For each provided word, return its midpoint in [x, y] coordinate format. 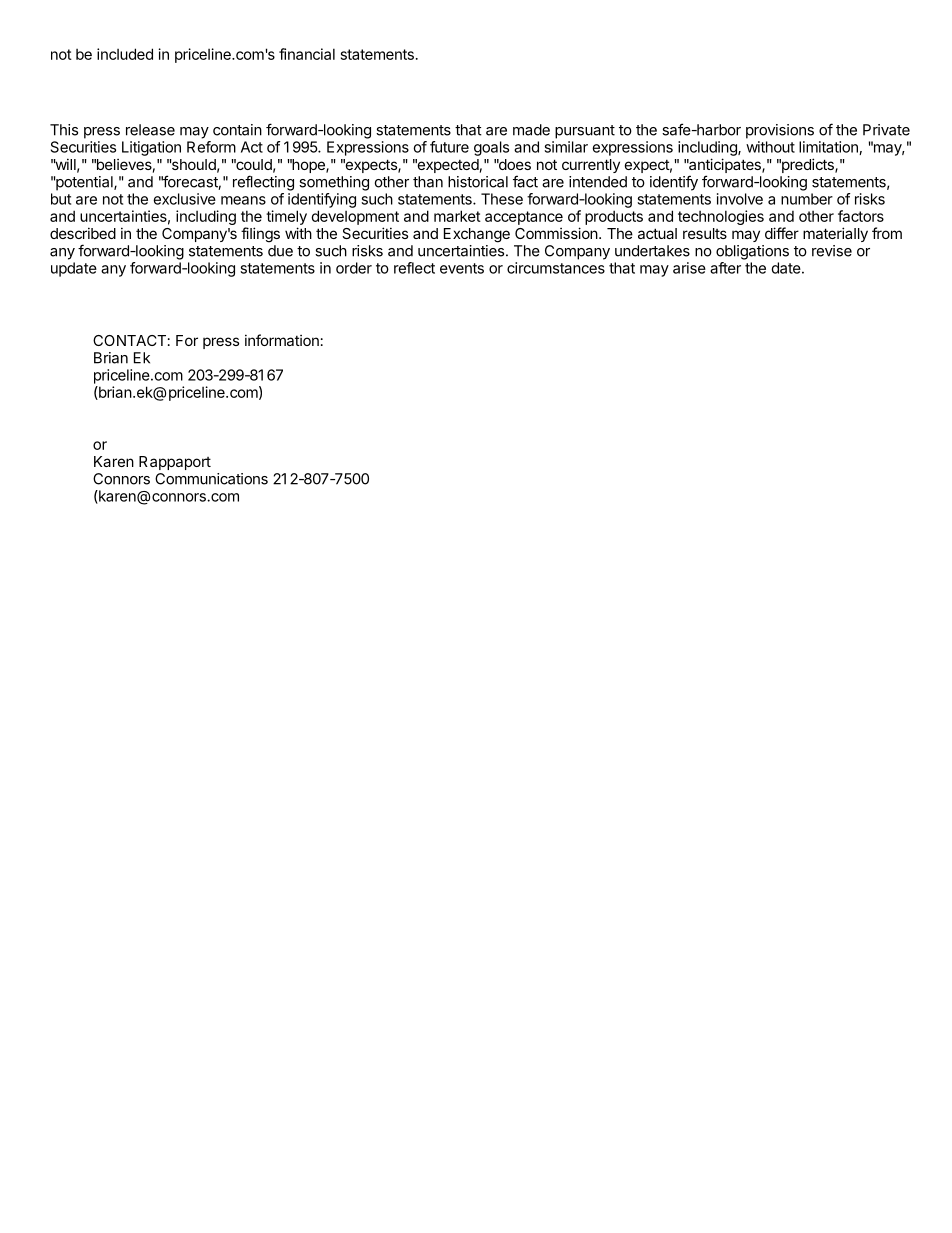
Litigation [151, 148]
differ [782, 233]
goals [491, 148]
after [725, 268]
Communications [211, 479]
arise [689, 268]
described [83, 233]
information [282, 340]
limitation [829, 148]
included [125, 54]
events [462, 268]
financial [307, 54]
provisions [780, 131]
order [354, 268]
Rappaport [175, 463]
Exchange [477, 235]
